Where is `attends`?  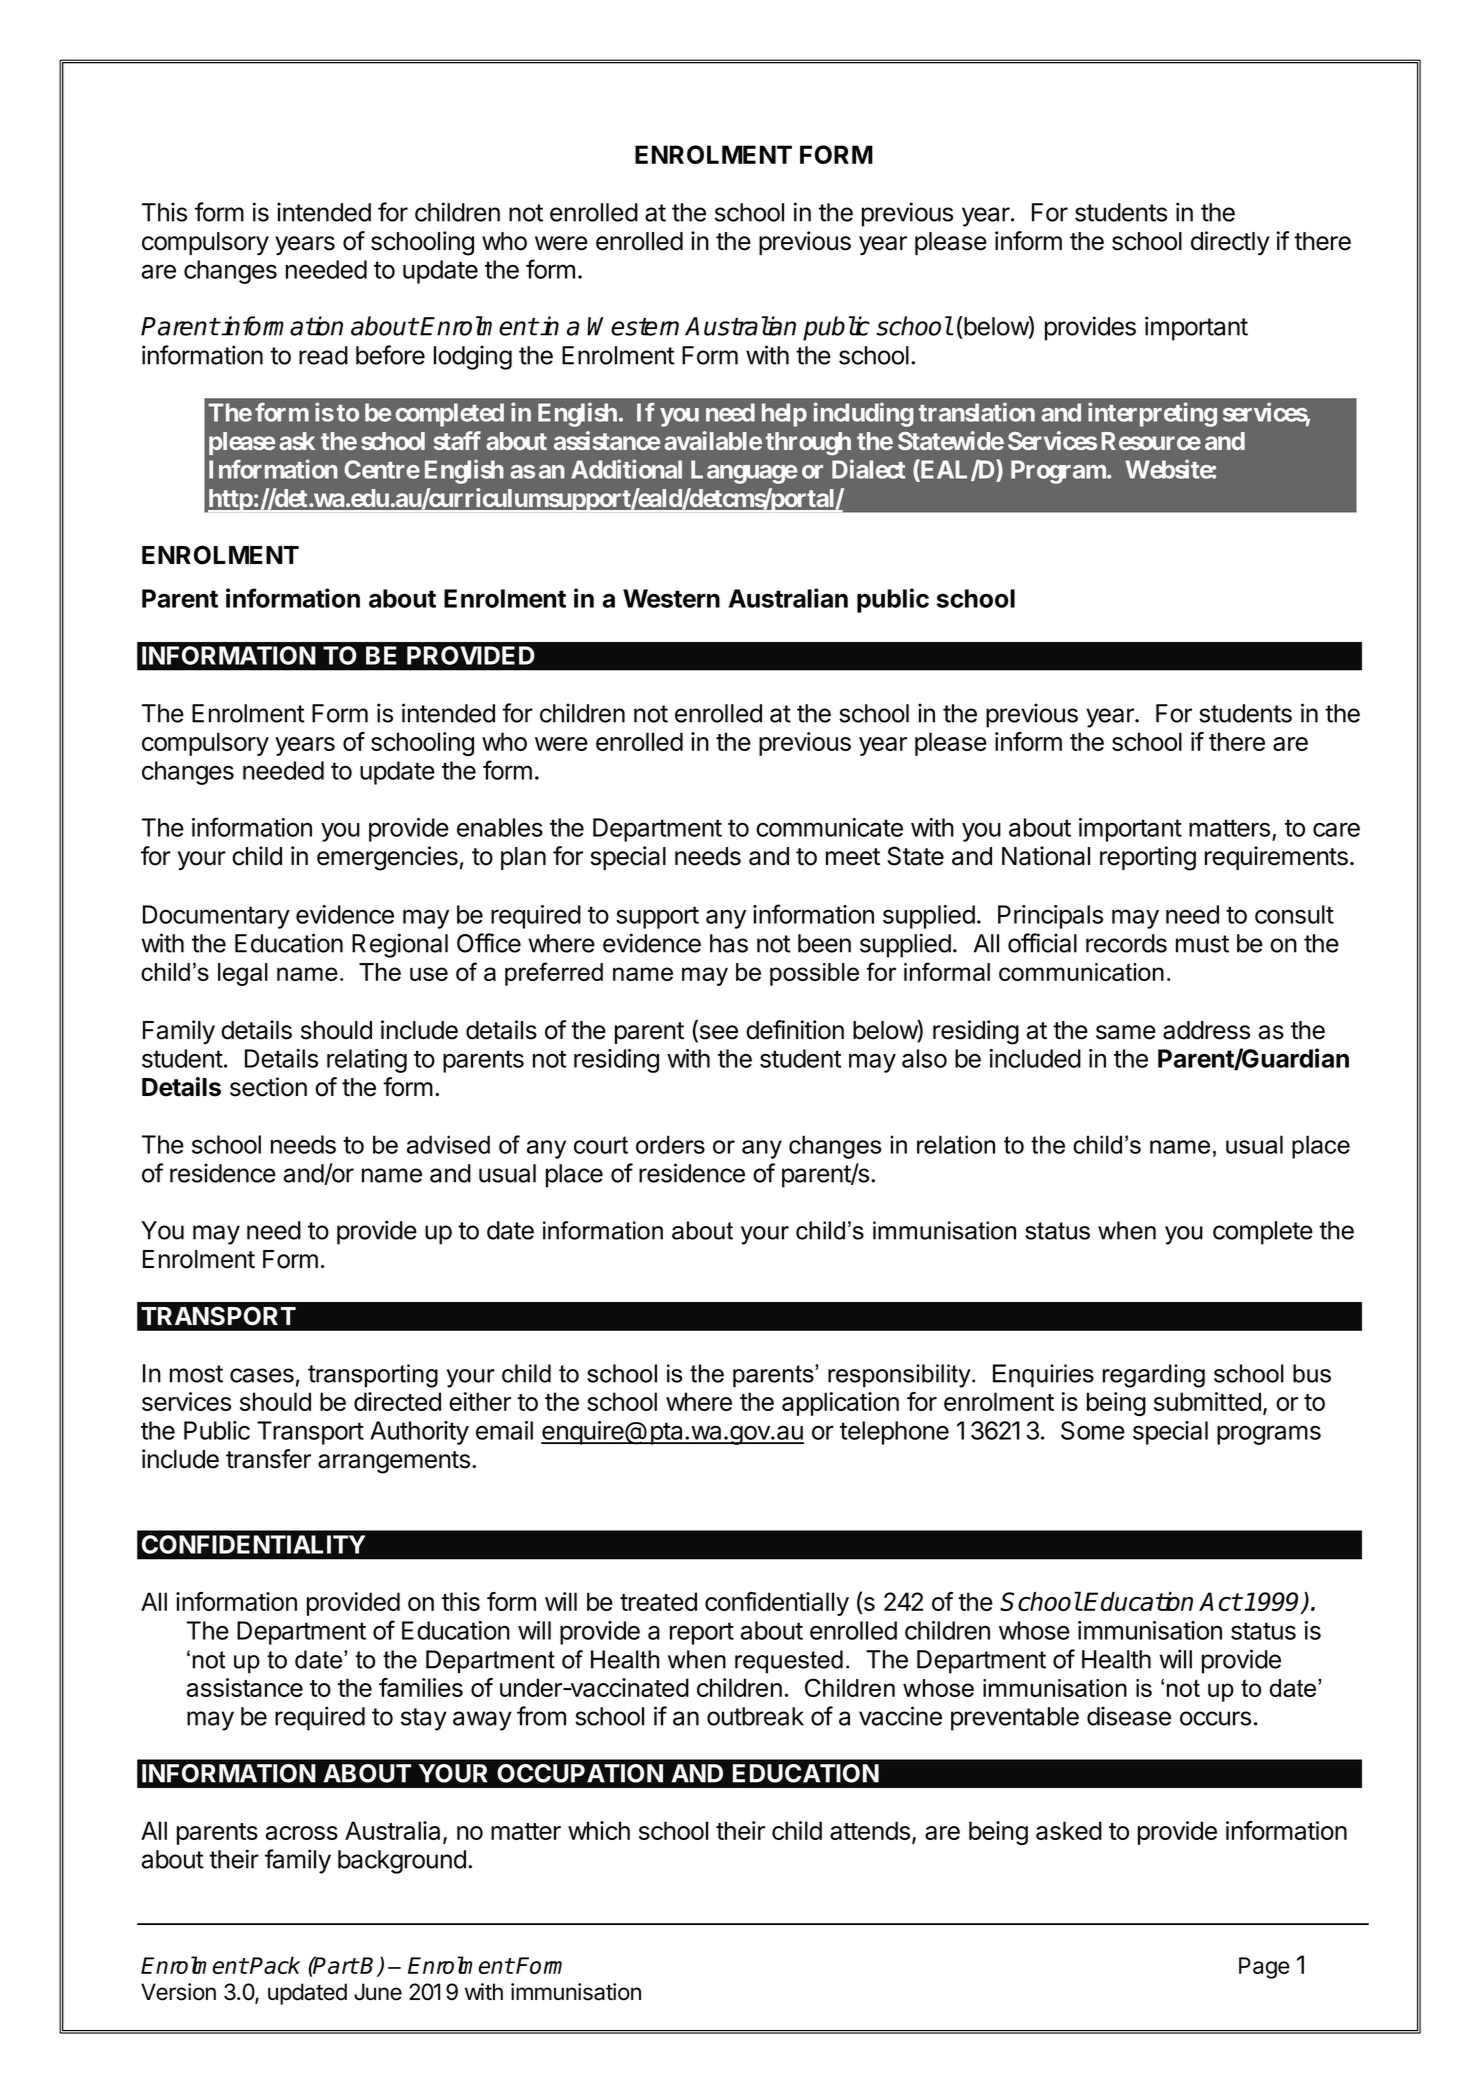
attends is located at coordinates (870, 1830).
